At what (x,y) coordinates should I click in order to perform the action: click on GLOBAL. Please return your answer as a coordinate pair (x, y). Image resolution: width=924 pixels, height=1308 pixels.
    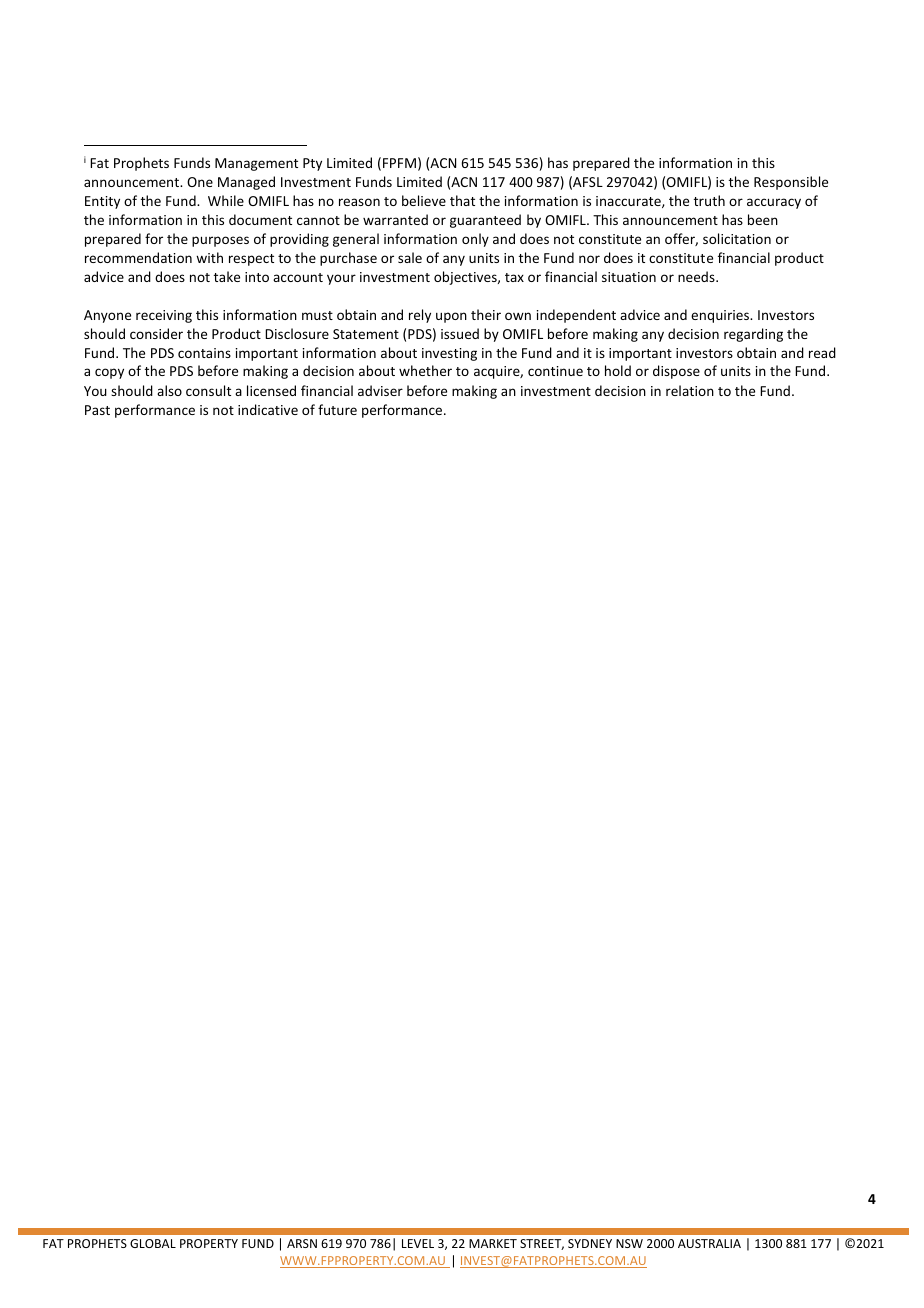
    Looking at the image, I should click on (153, 1243).
